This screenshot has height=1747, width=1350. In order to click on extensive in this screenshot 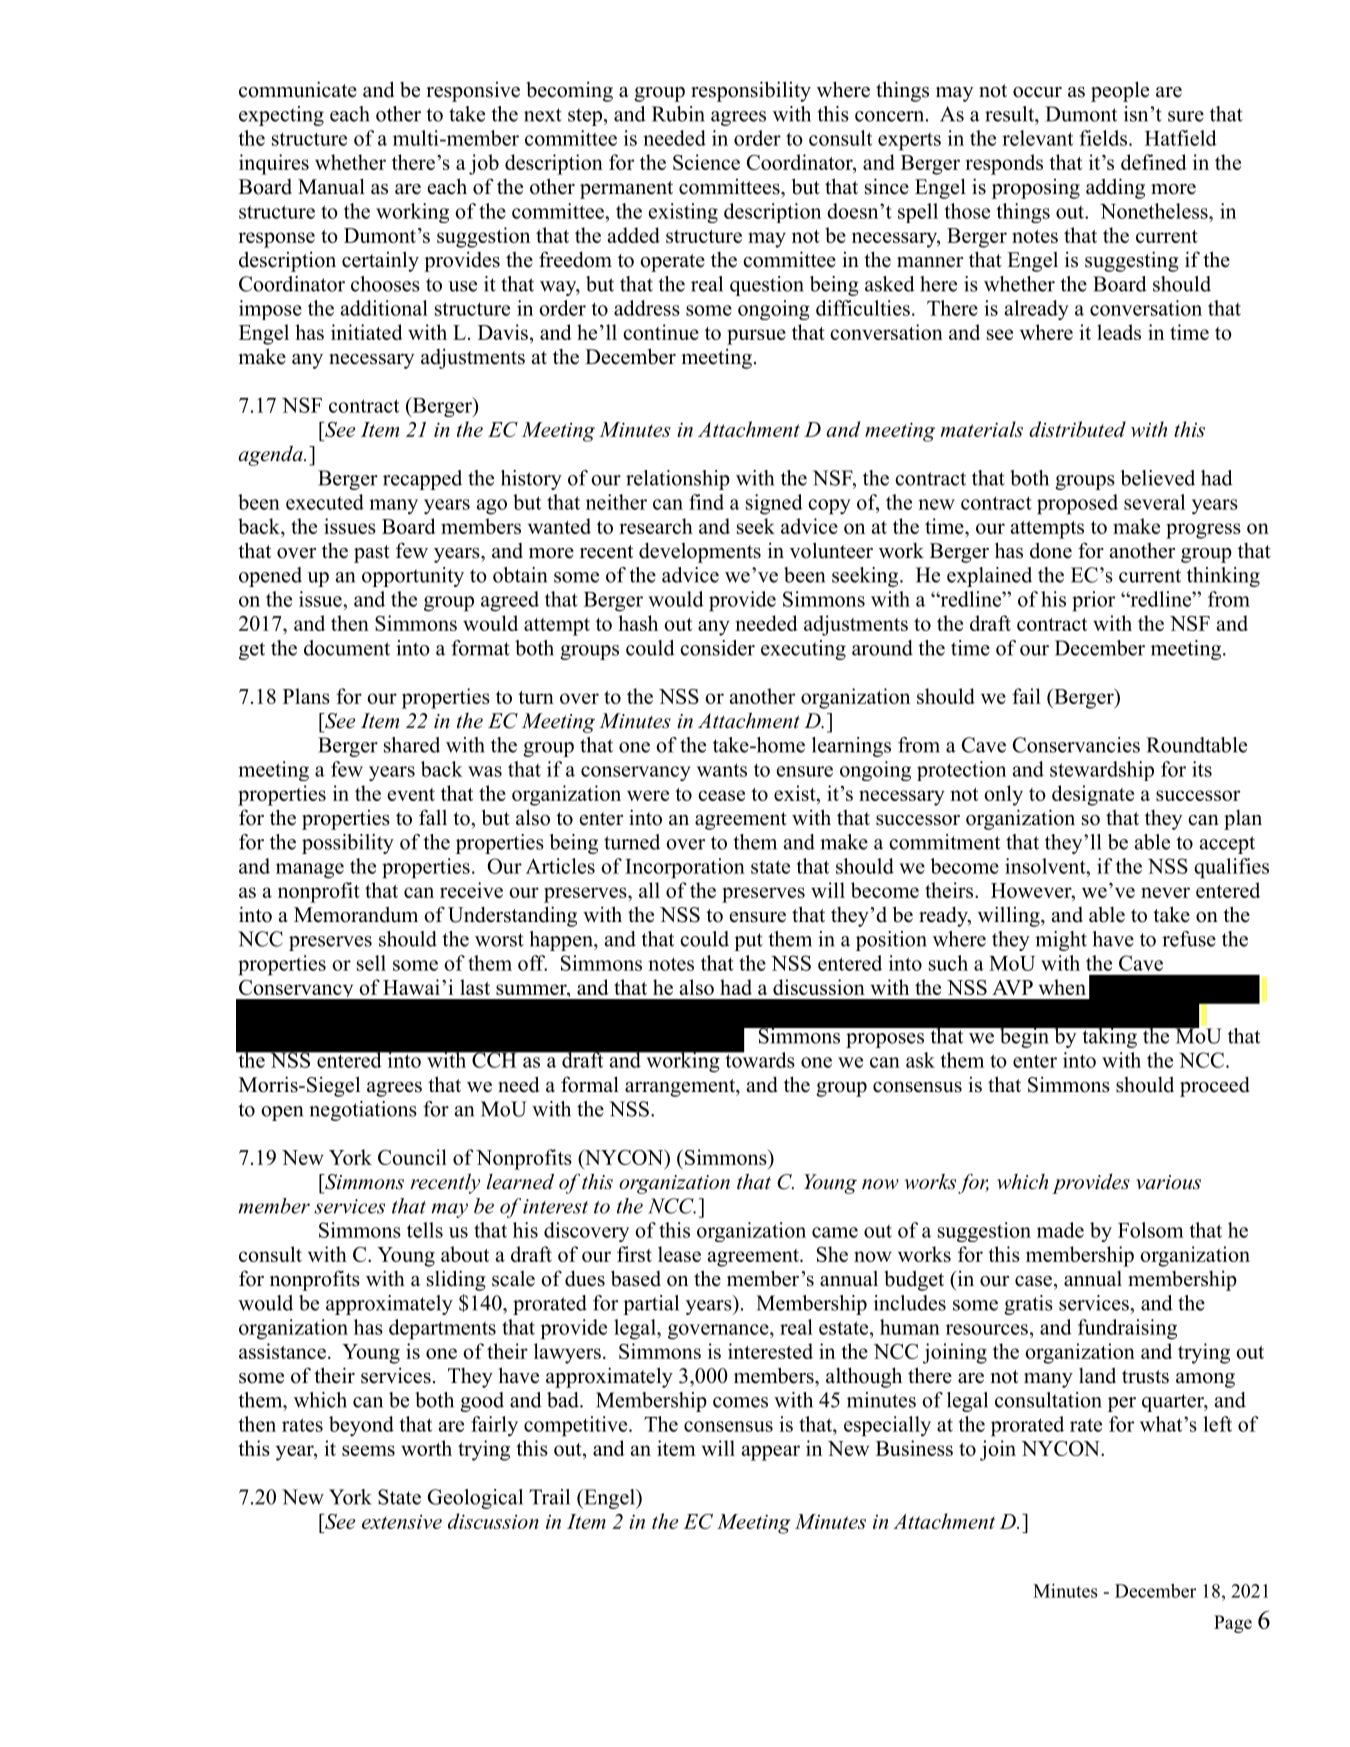, I will do `click(402, 1522)`.
